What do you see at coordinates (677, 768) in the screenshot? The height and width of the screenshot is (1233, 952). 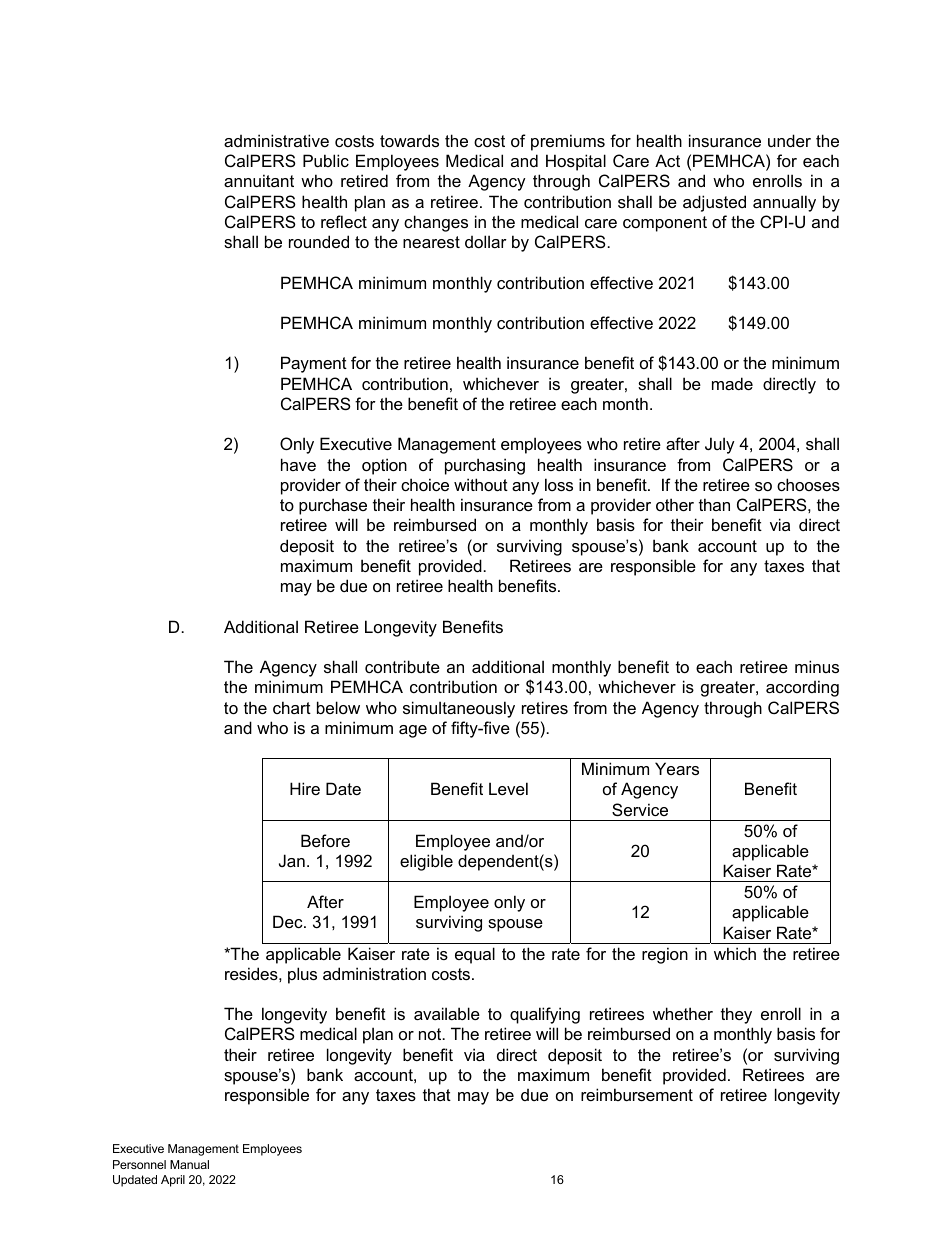 I see `Years` at bounding box center [677, 768].
